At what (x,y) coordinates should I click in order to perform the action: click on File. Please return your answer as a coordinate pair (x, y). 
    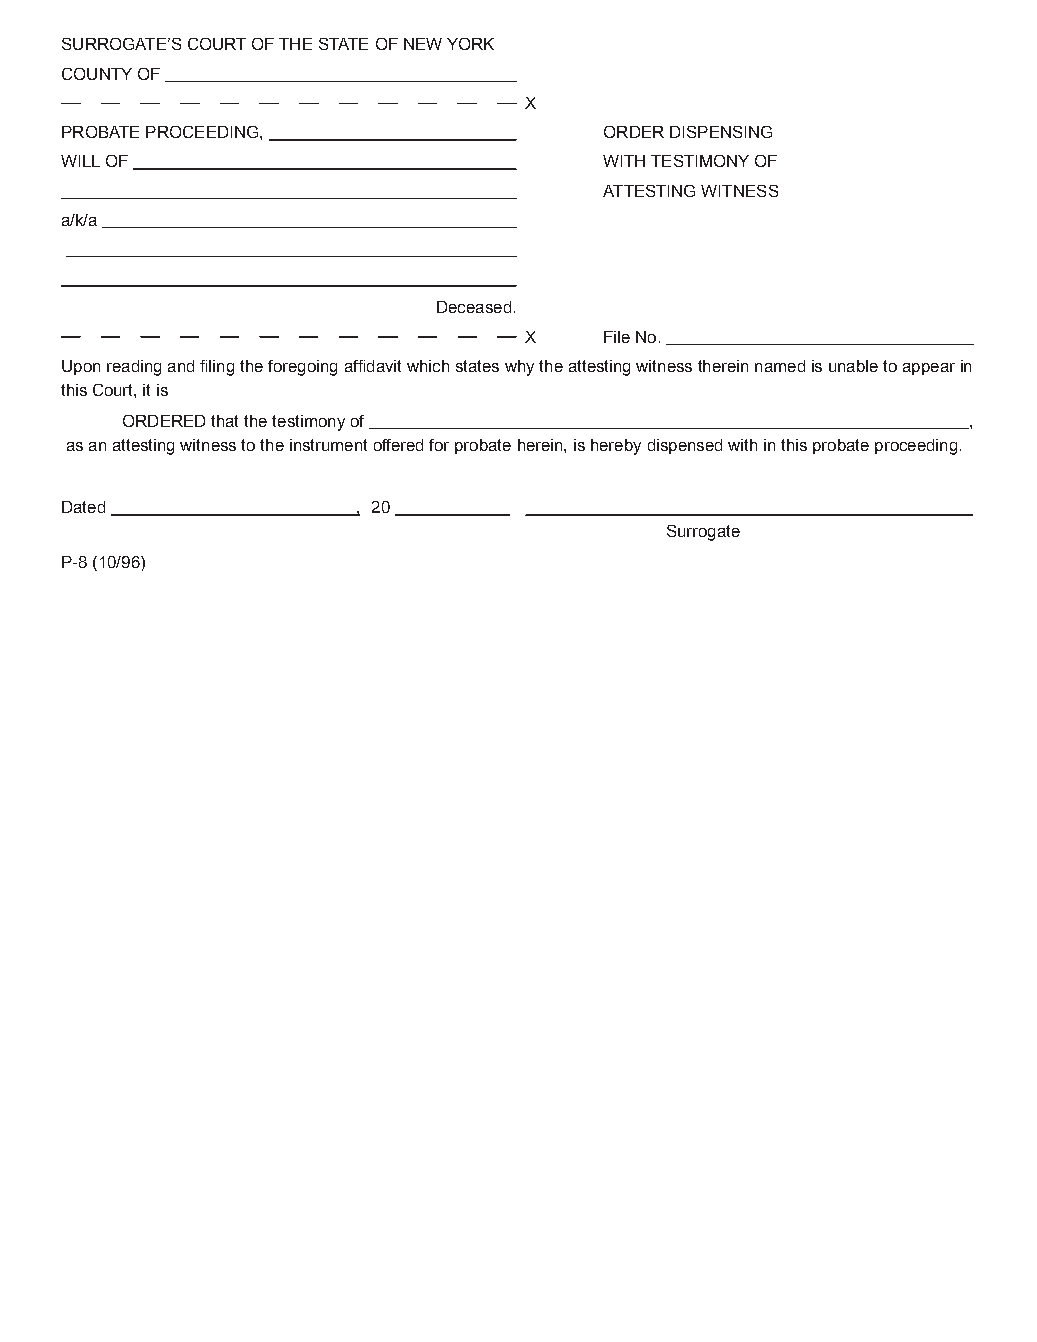
    Looking at the image, I should click on (617, 337).
